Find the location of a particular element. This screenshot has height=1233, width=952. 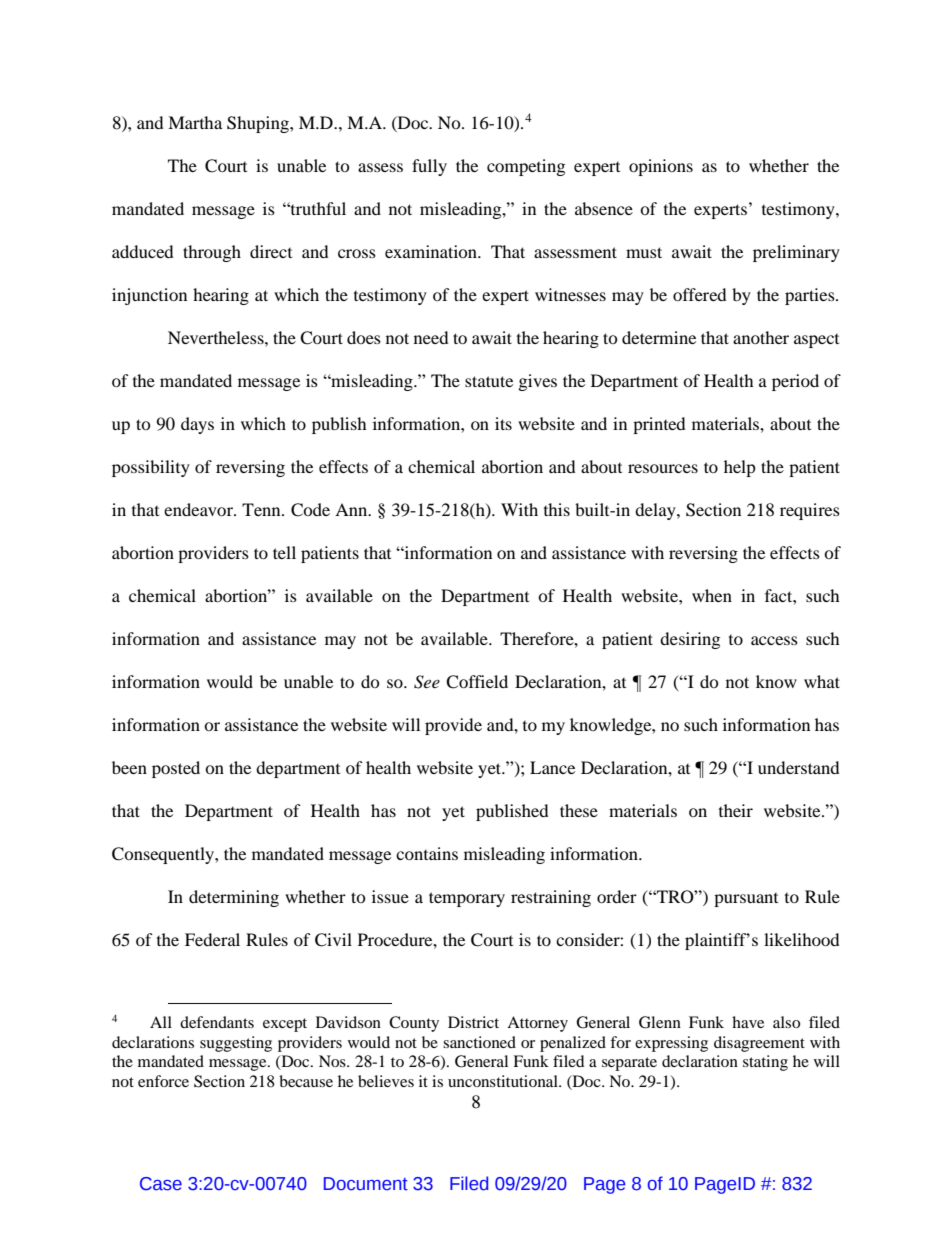

statute is located at coordinates (489, 381).
